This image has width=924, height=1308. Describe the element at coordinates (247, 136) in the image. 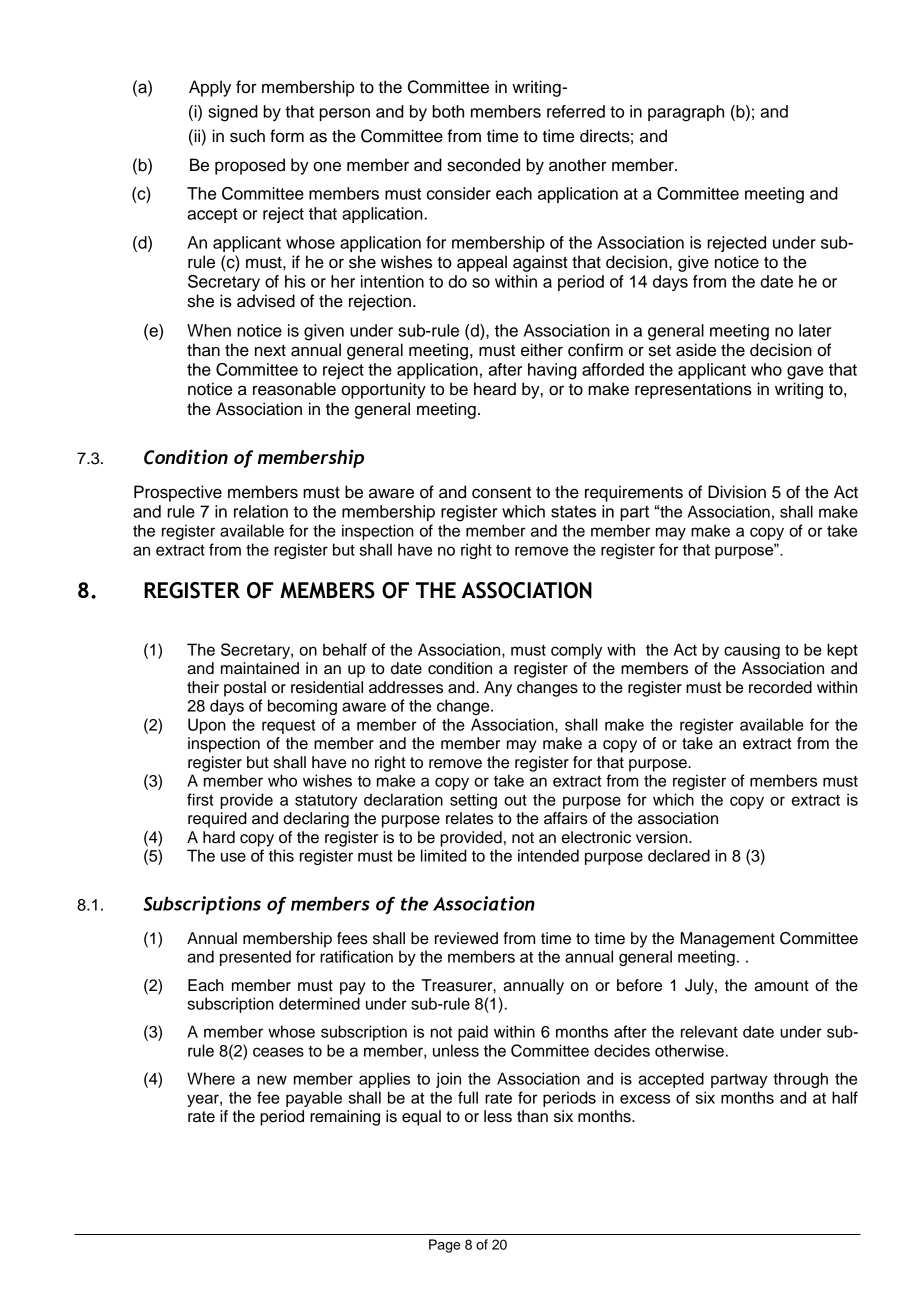

I see `such` at that location.
